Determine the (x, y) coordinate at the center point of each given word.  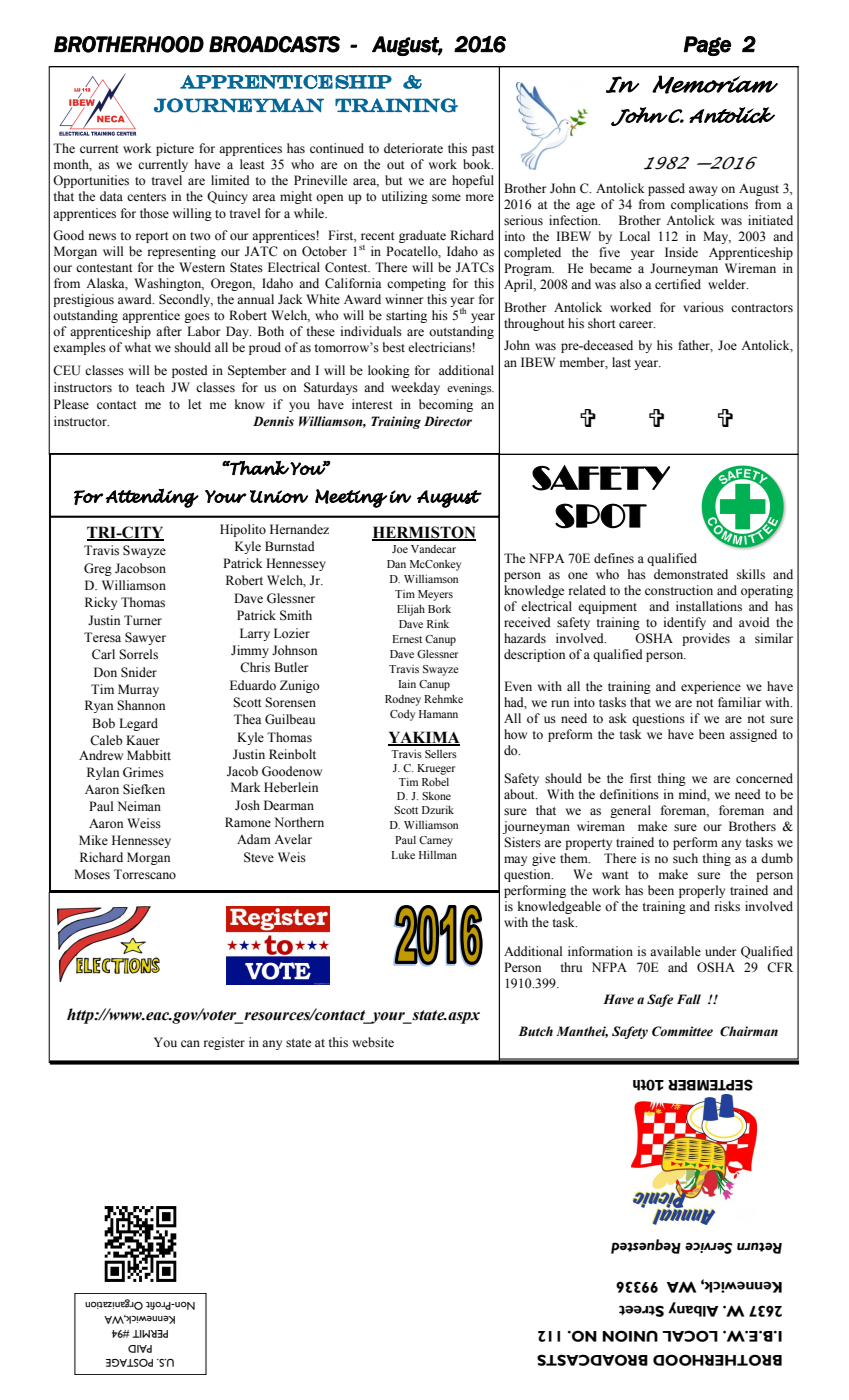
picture (175, 149)
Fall (689, 999)
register (224, 1043)
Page (707, 46)
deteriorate (413, 148)
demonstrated (691, 574)
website (373, 1042)
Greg (98, 569)
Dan (396, 564)
